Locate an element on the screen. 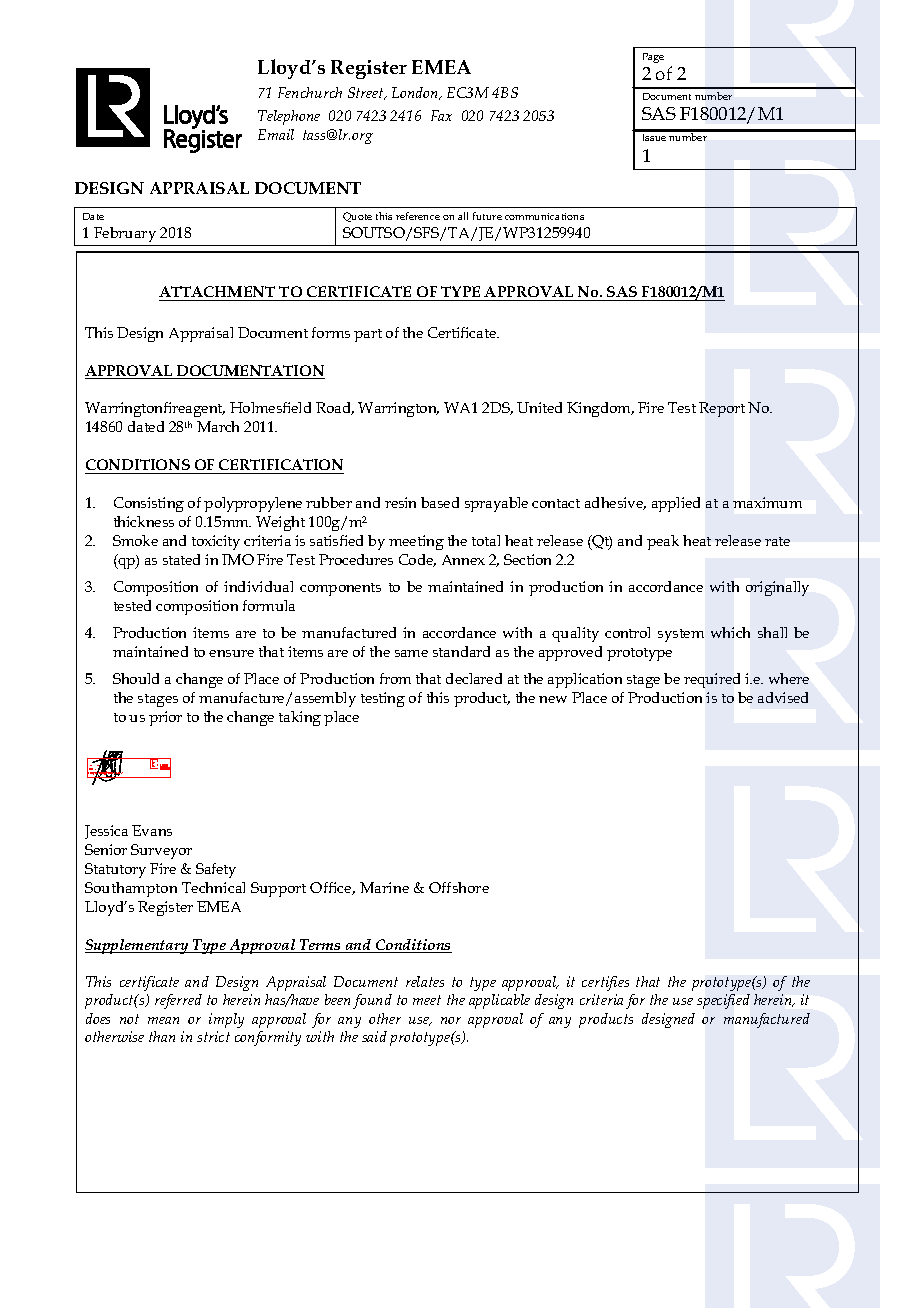  Page is located at coordinates (653, 58).
